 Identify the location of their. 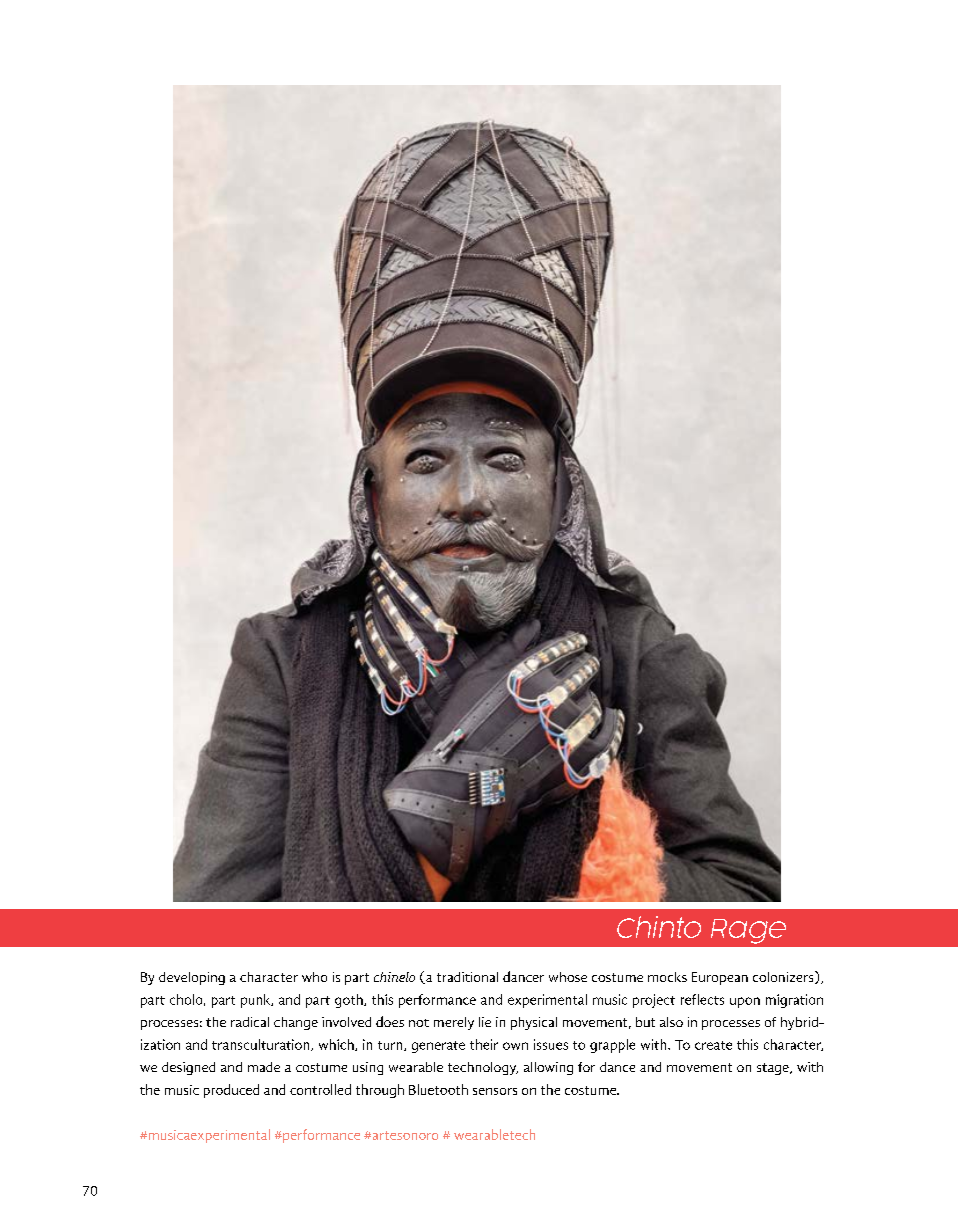
(484, 1044).
